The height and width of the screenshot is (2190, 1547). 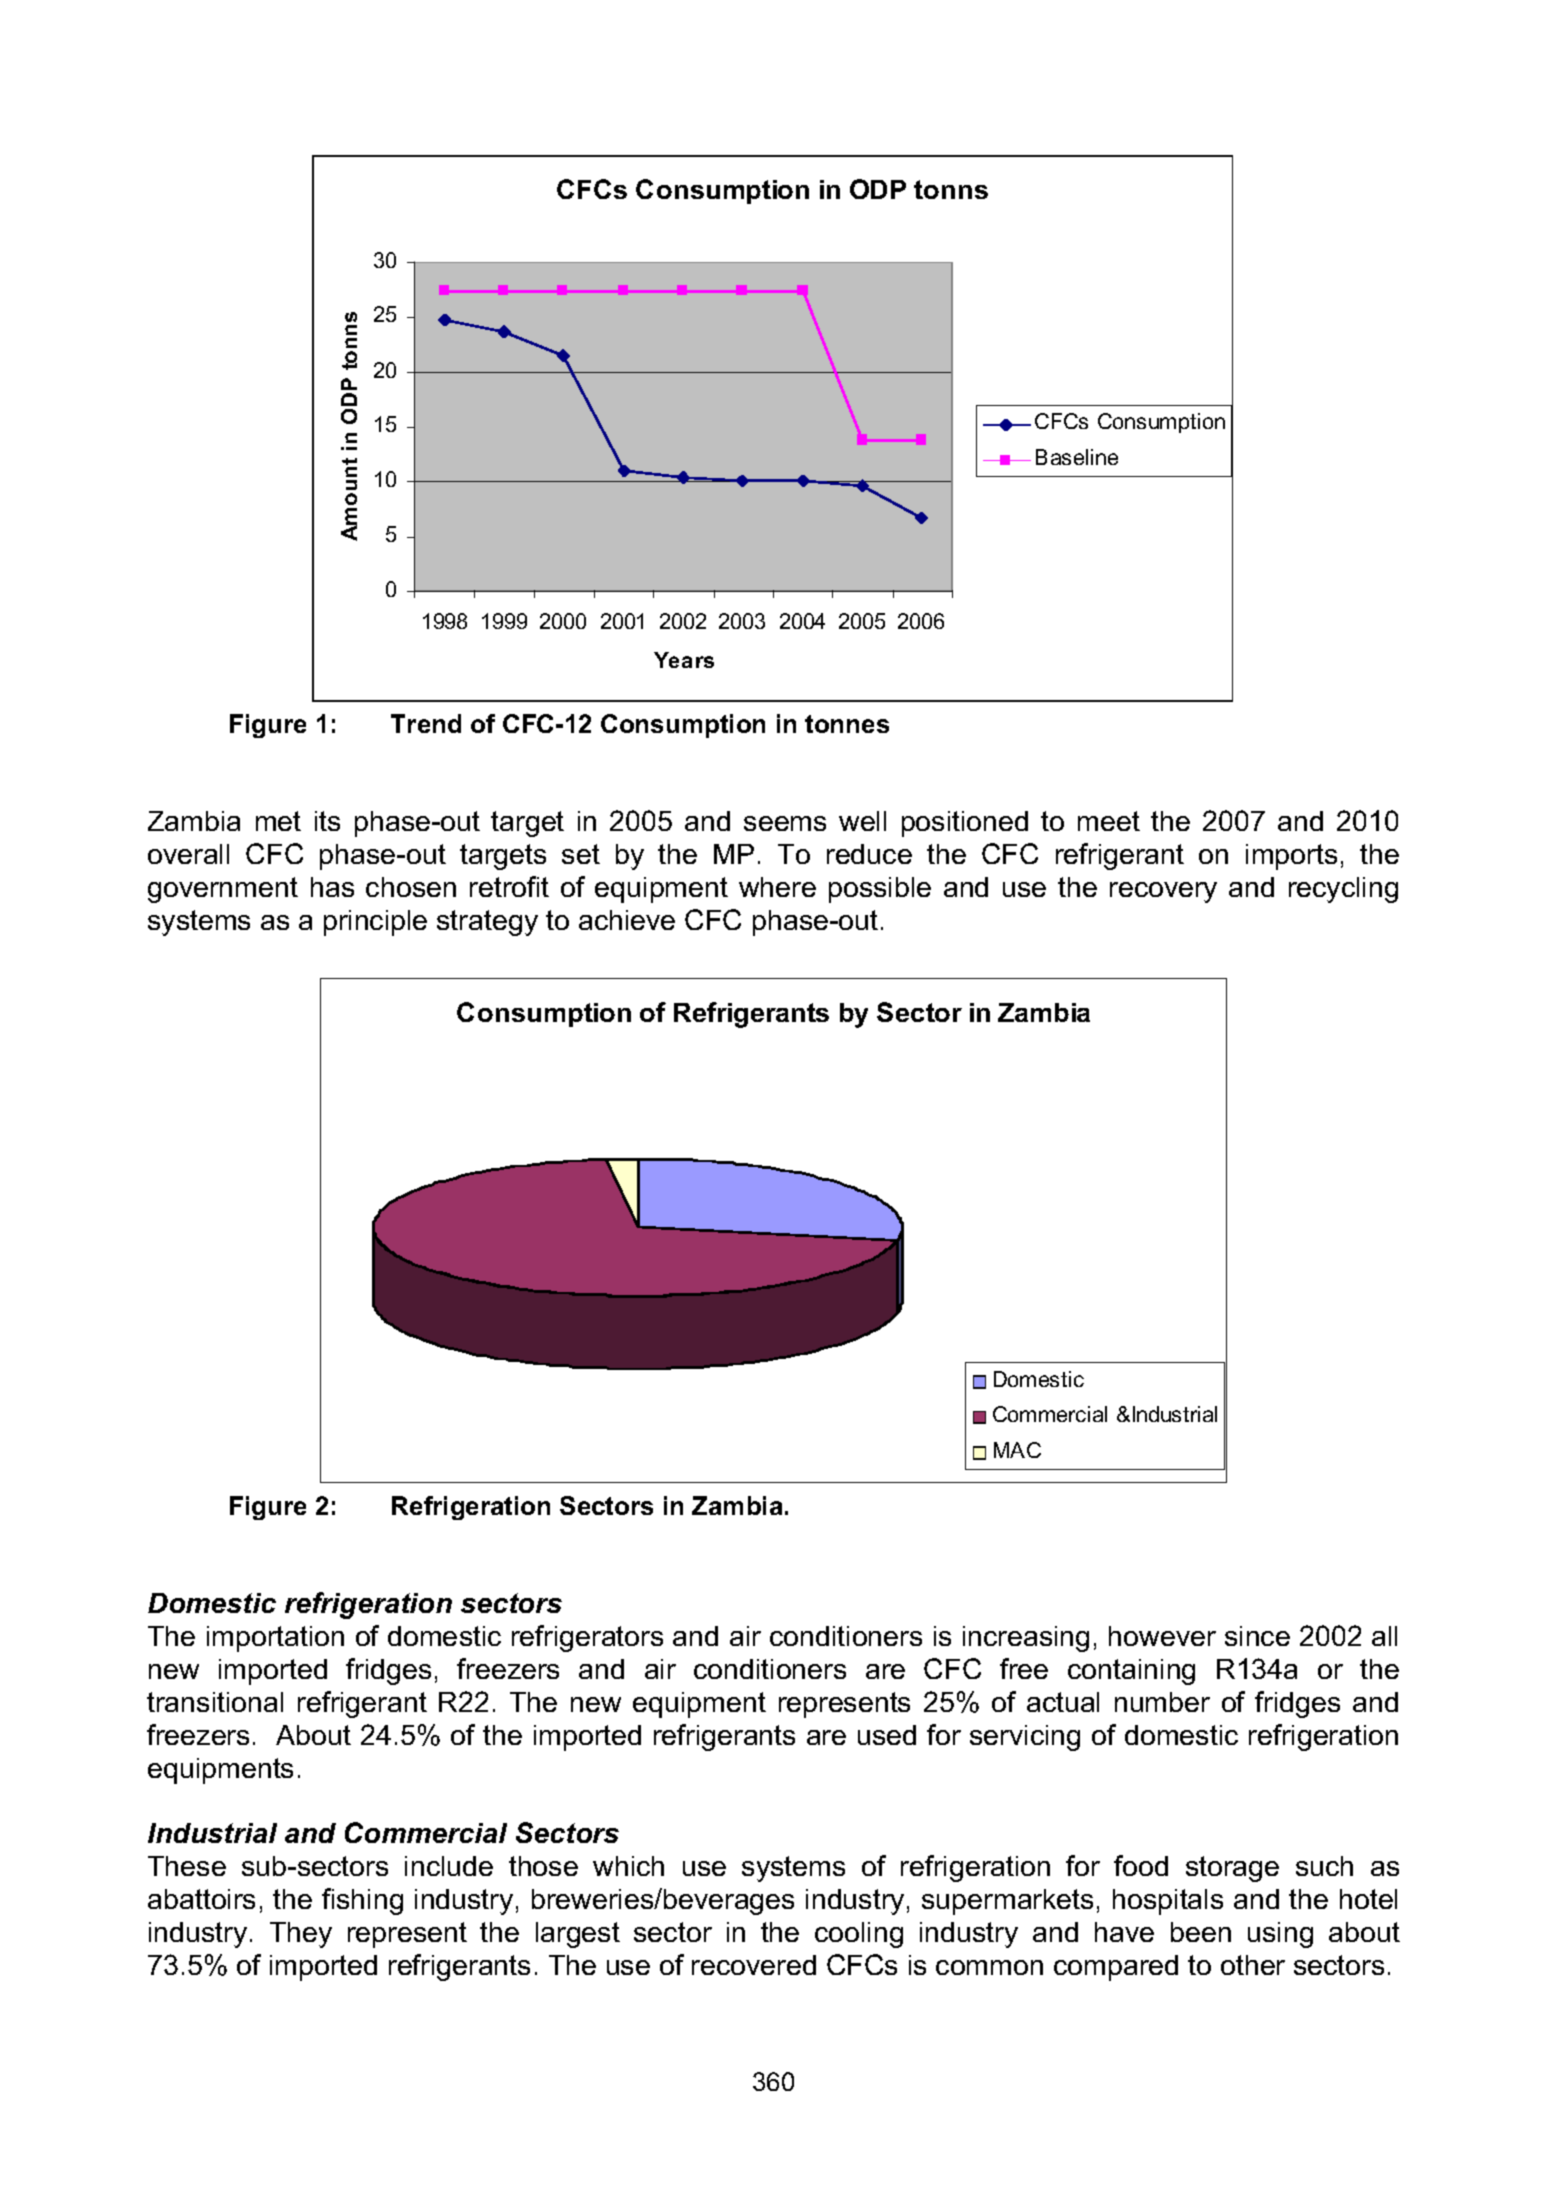 I want to click on imports, so click(x=1291, y=857).
